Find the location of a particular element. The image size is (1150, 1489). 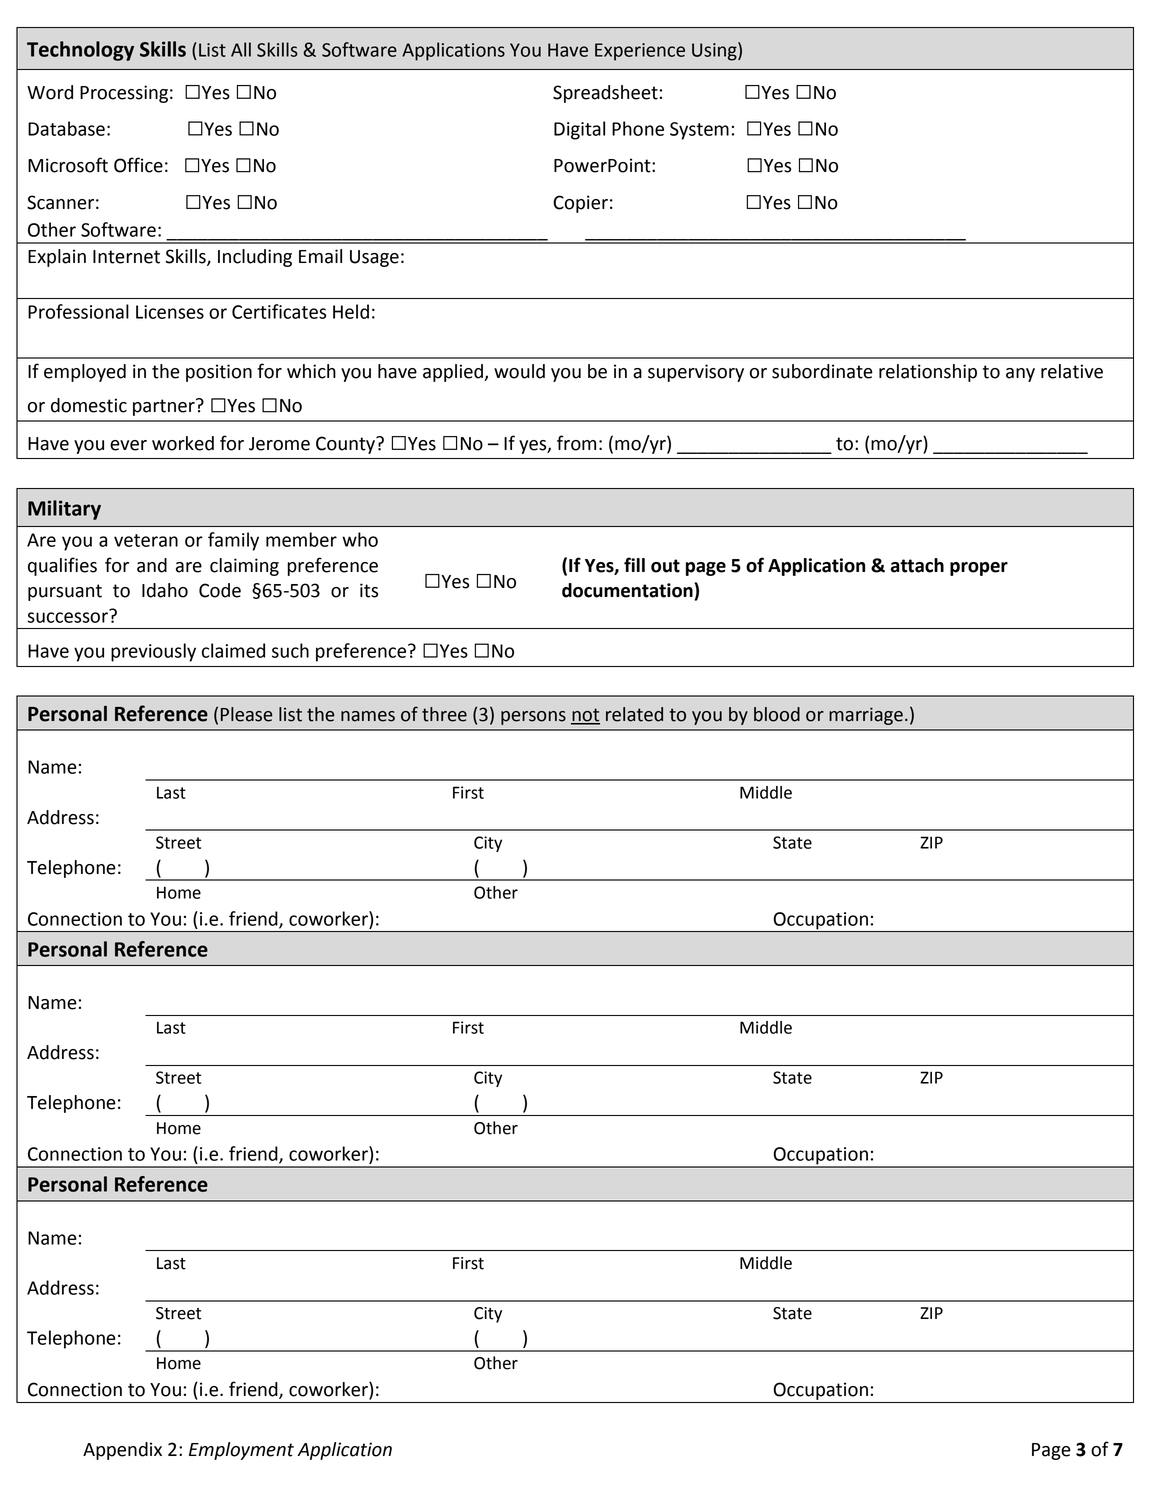

partner is located at coordinates (165, 407).
